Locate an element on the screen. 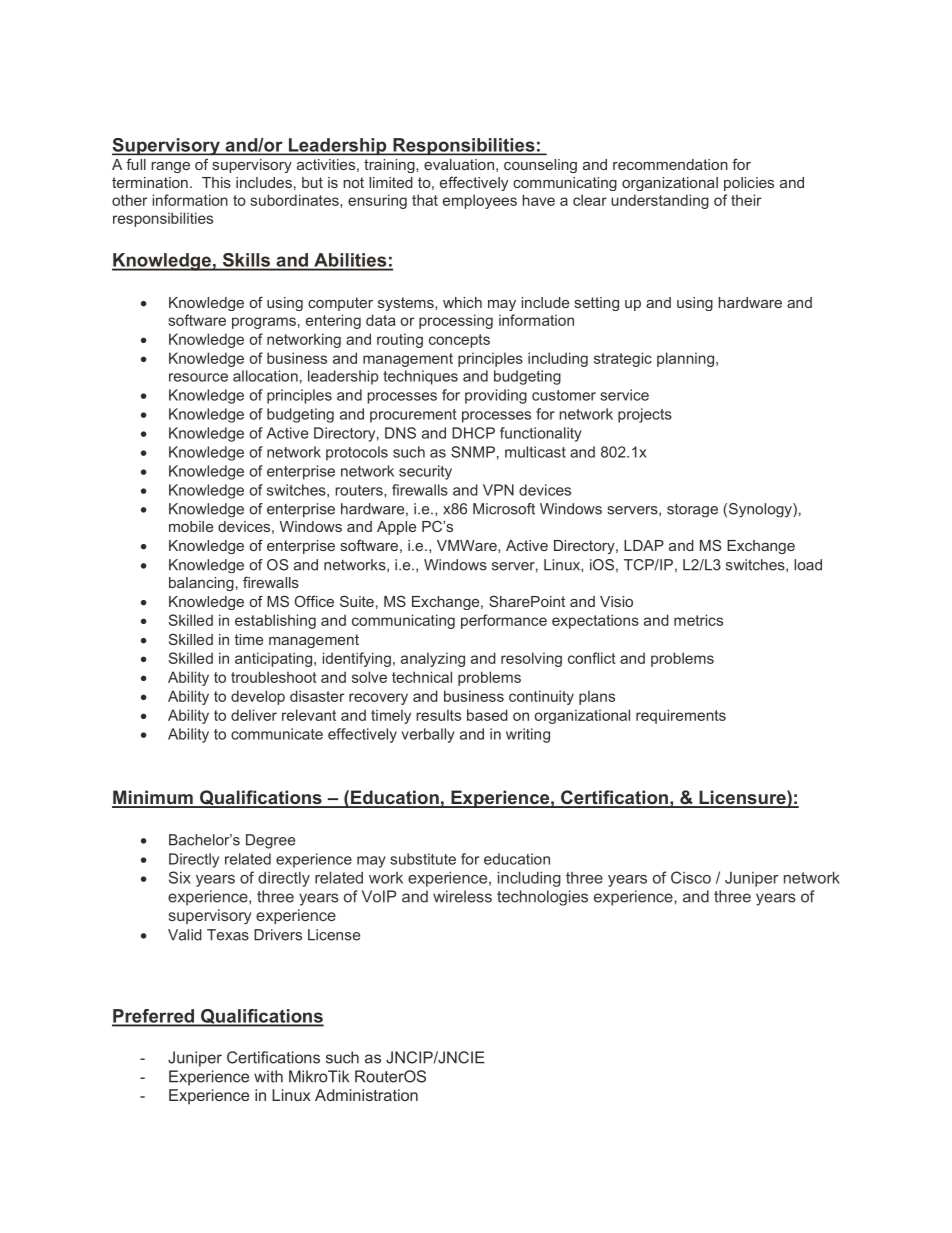 This screenshot has height=1233, width=952. requirements is located at coordinates (681, 716).
